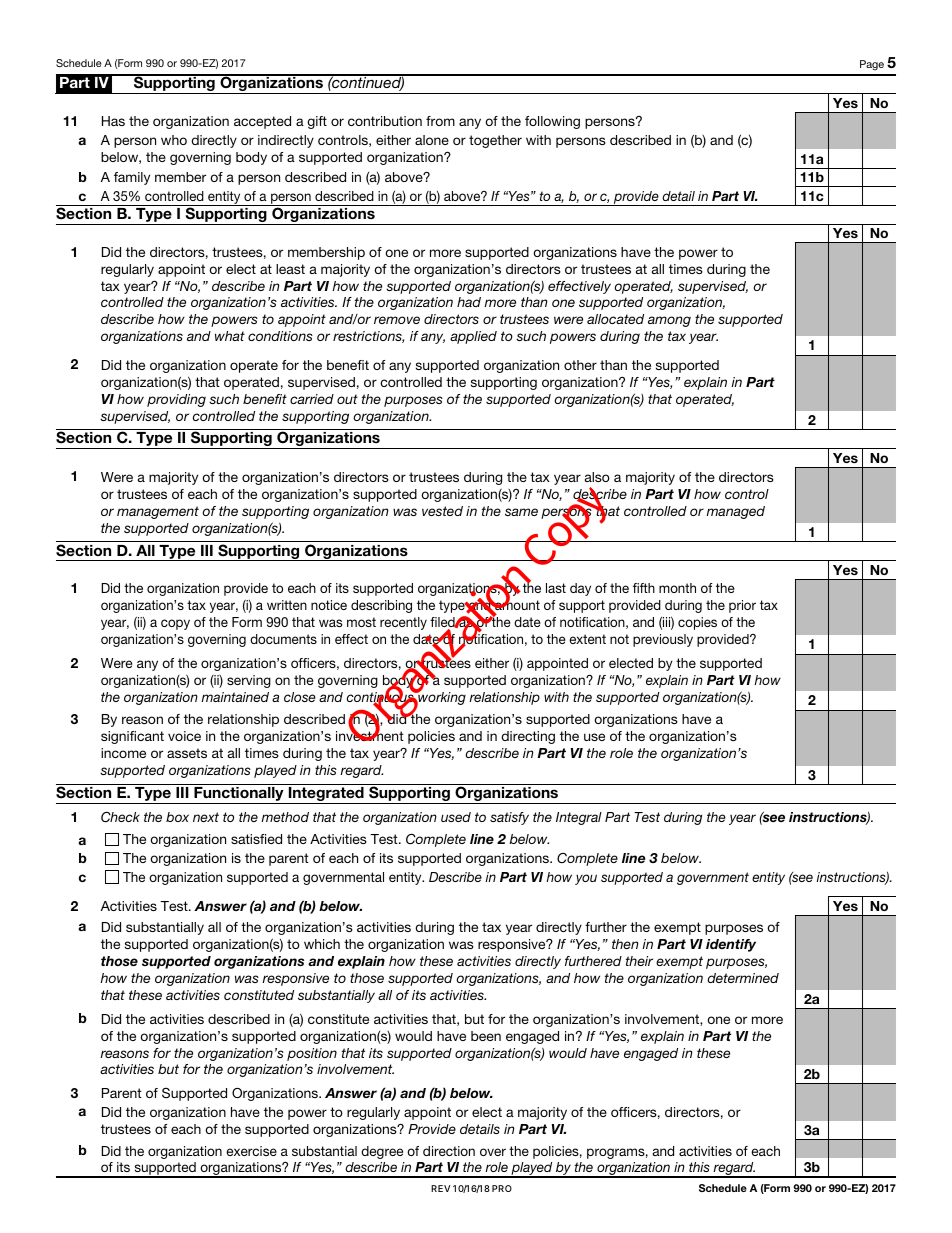 The height and width of the screenshot is (1233, 952). Describe the element at coordinates (735, 512) in the screenshot. I see `managed` at that location.
